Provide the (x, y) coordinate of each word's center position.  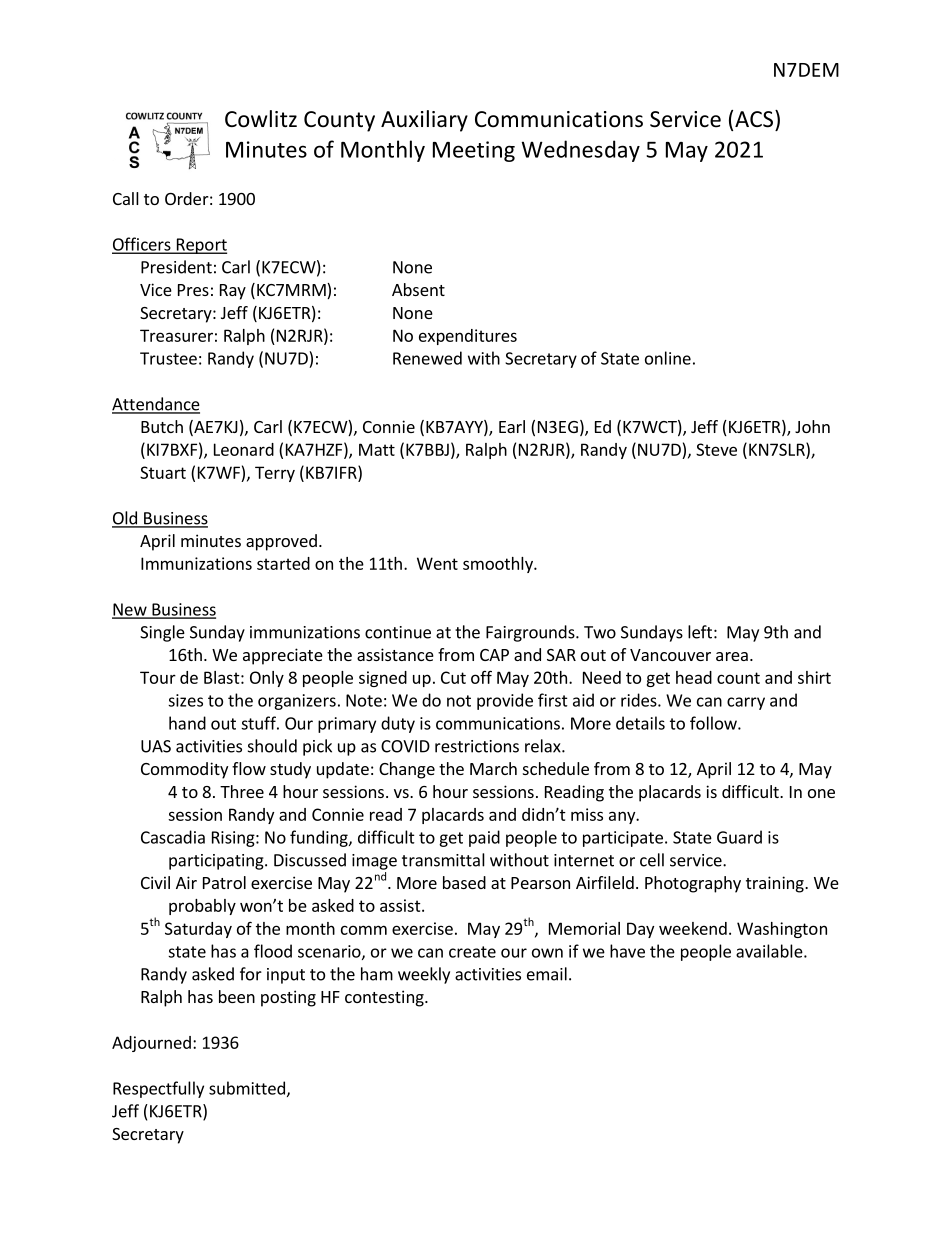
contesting (385, 998)
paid (484, 838)
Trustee (168, 358)
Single (162, 633)
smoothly (499, 565)
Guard (739, 837)
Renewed (427, 358)
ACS (755, 119)
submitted (247, 1088)
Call (126, 198)
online (668, 358)
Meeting (474, 151)
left (700, 632)
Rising (234, 839)
